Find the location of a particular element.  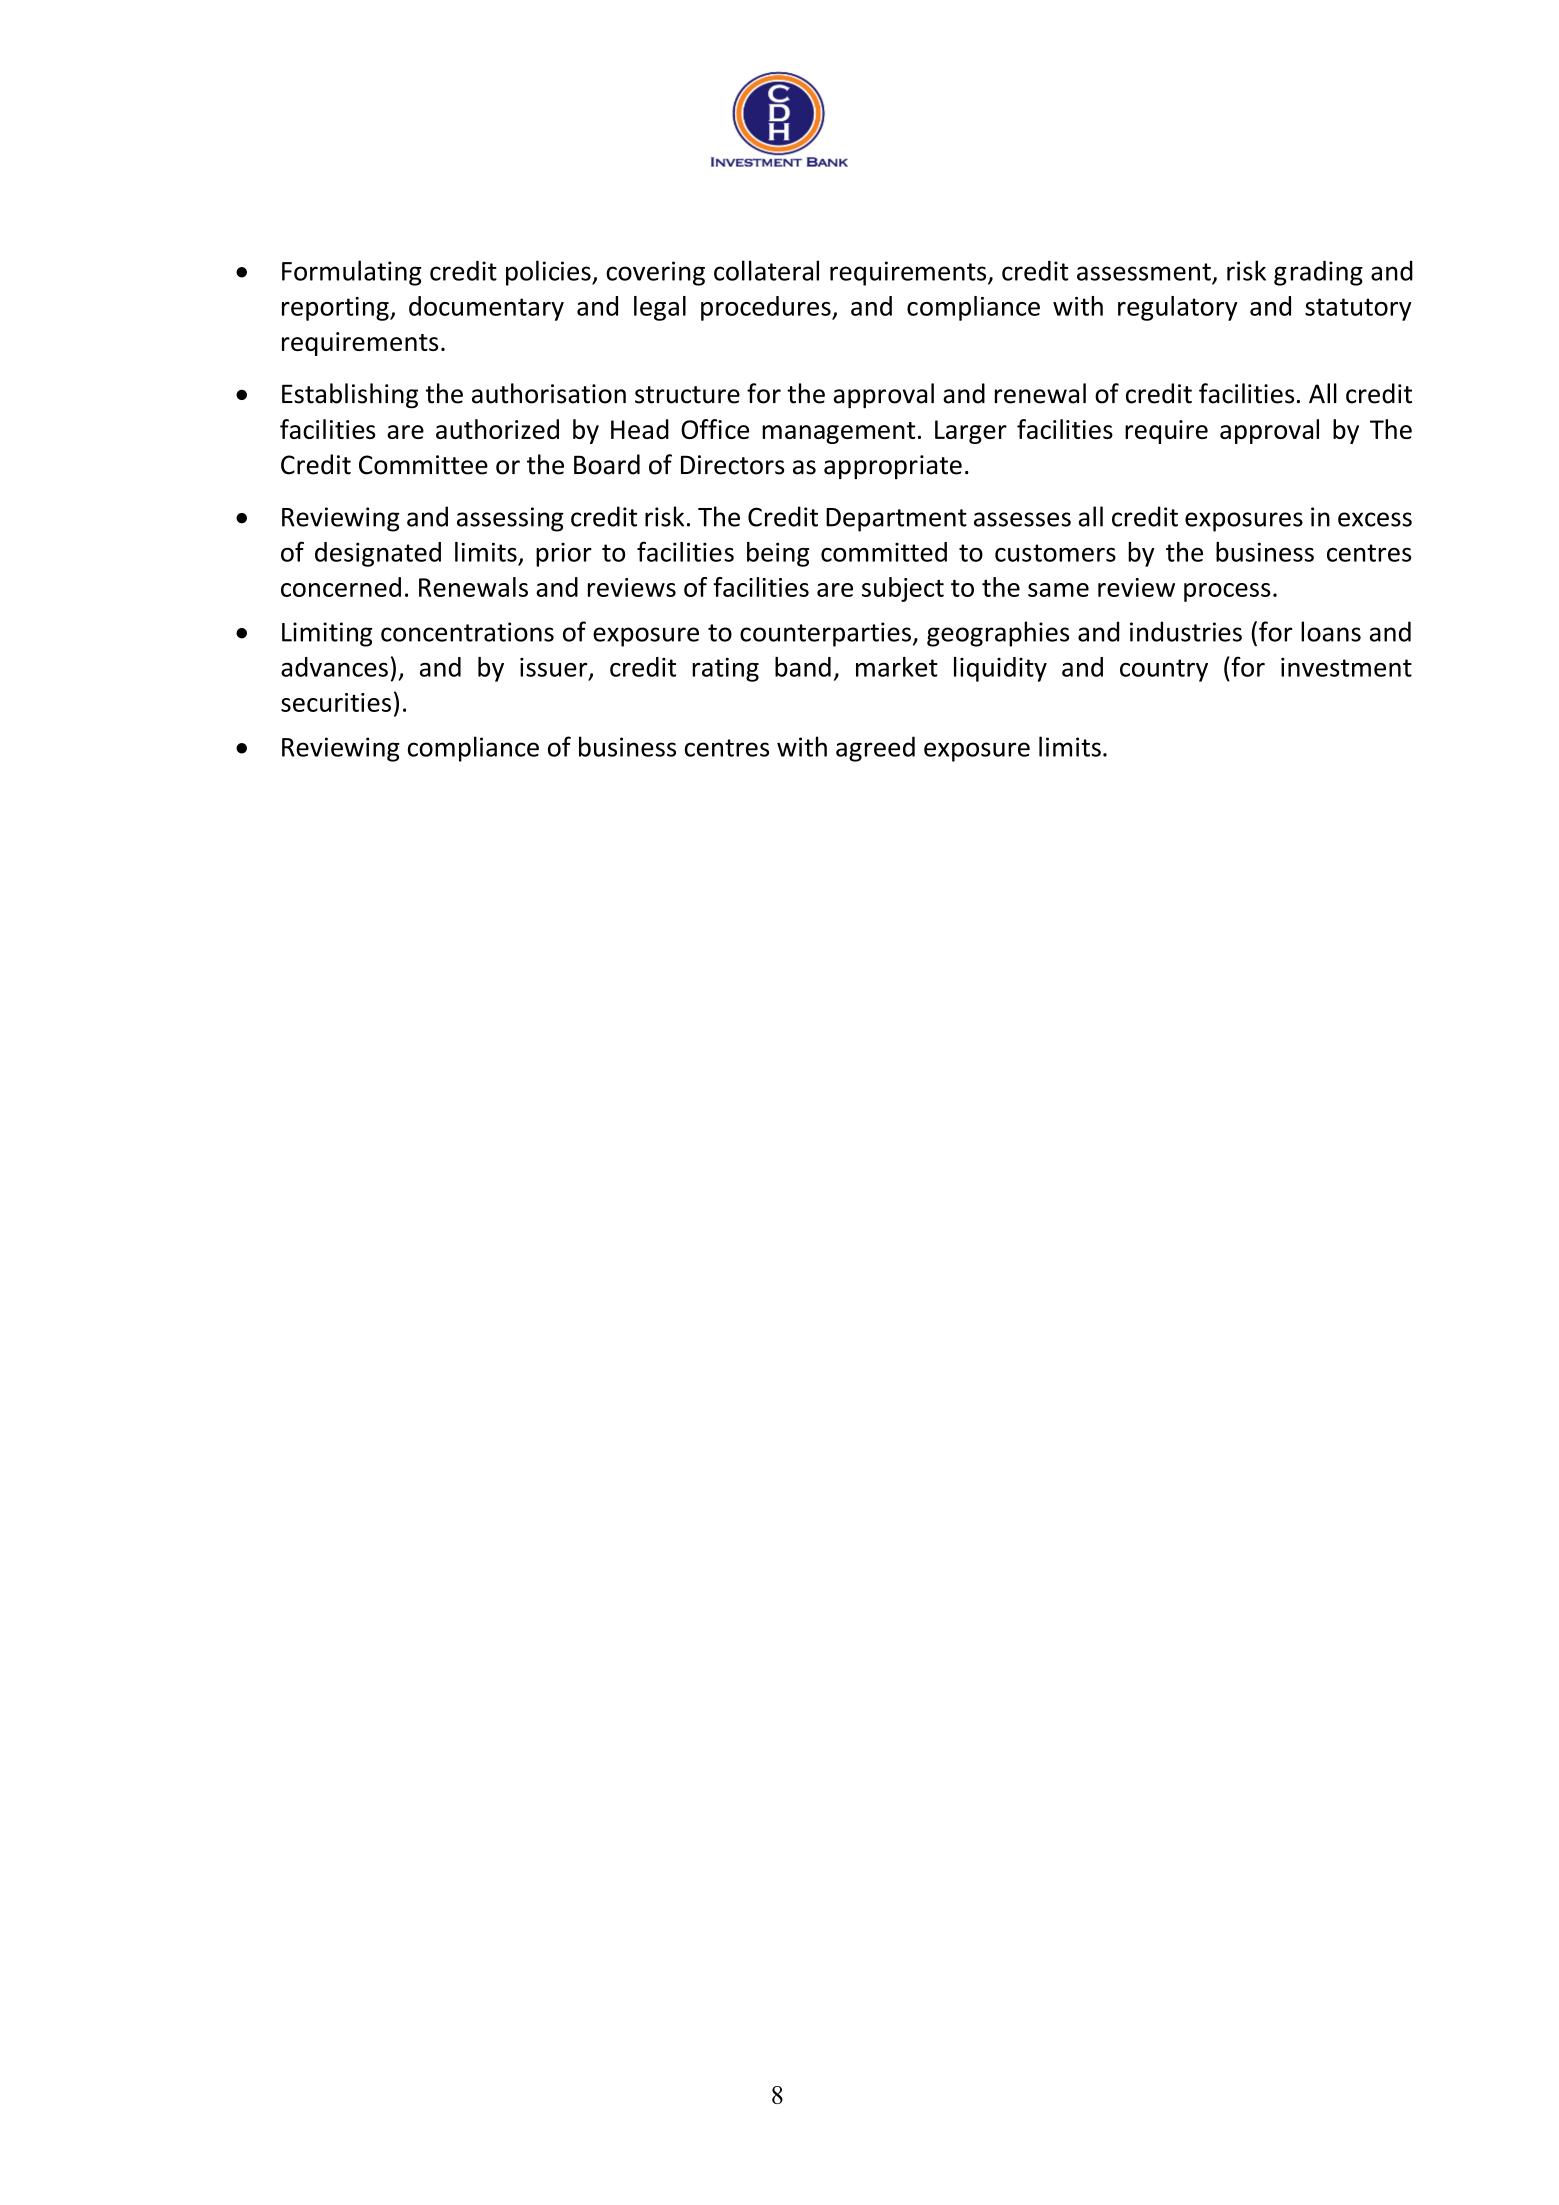

agreed is located at coordinates (875, 749).
